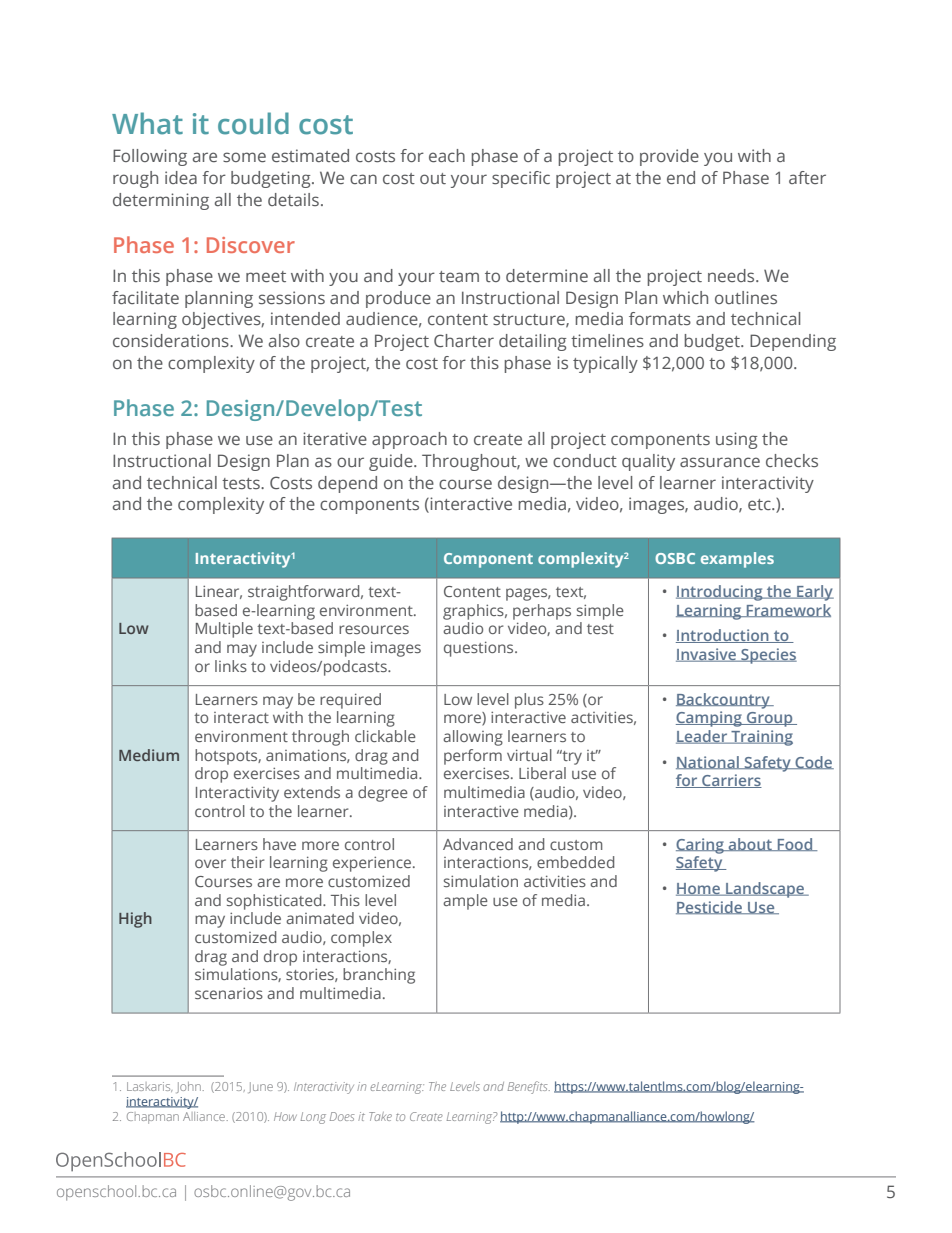 Image resolution: width=952 pixels, height=1233 pixels. Describe the element at coordinates (750, 844) in the screenshot. I see `about` at that location.
